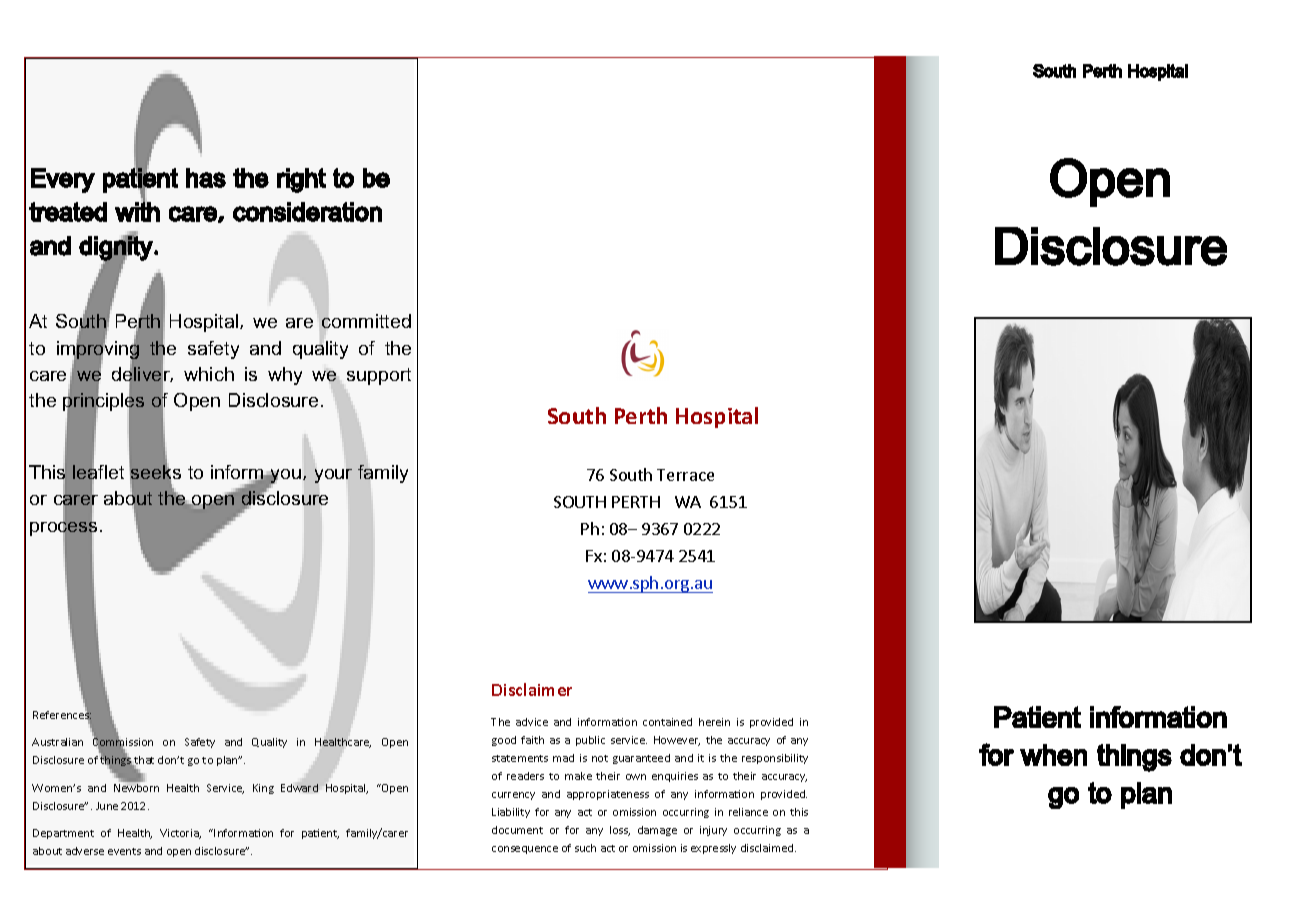  Describe the element at coordinates (748, 812) in the screenshot. I see `reliance` at that location.
